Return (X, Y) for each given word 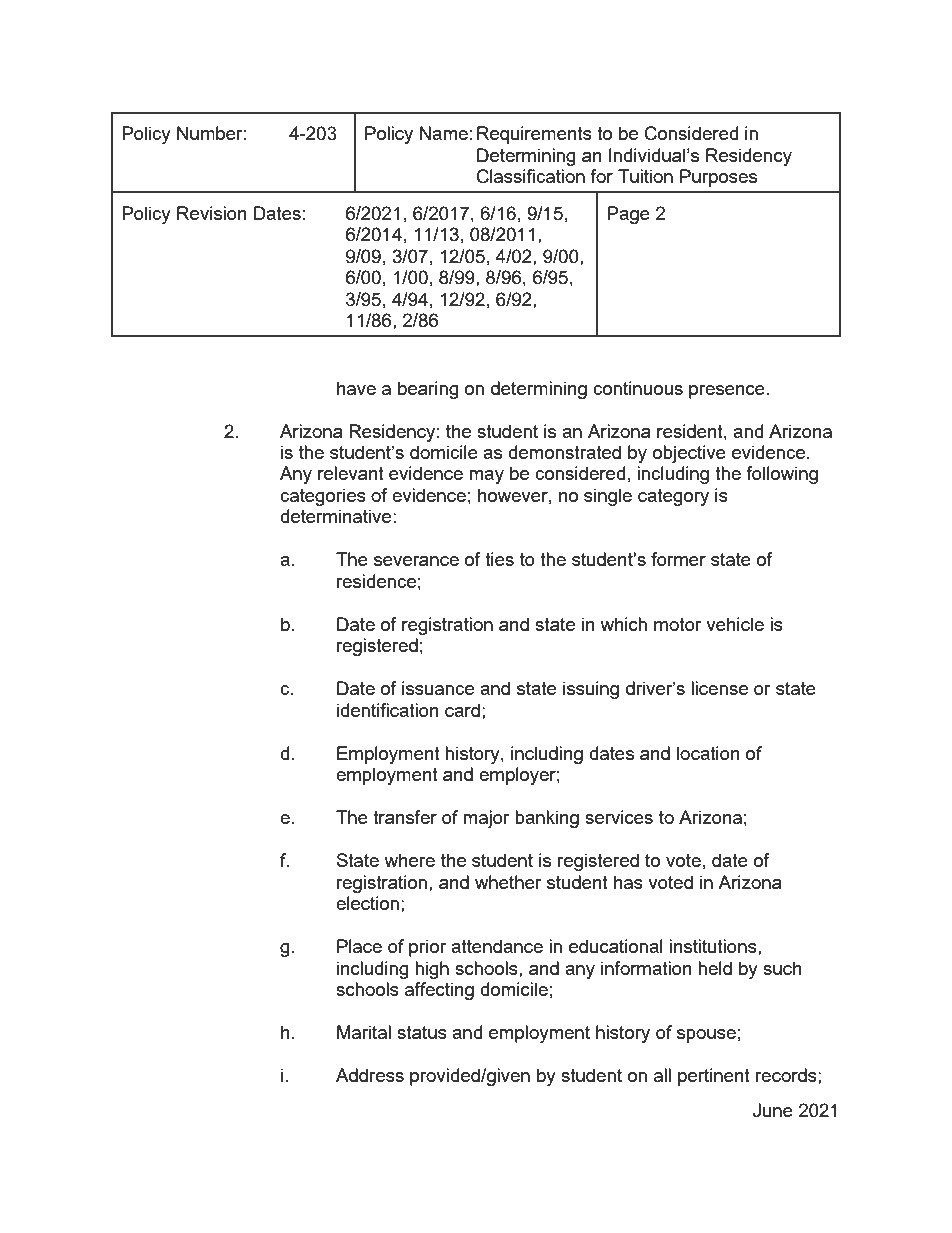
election (367, 903)
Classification (531, 176)
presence (727, 392)
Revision (212, 213)
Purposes (718, 178)
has (628, 882)
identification (388, 710)
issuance (438, 688)
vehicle (735, 624)
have (356, 388)
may (486, 477)
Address (370, 1075)
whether (508, 882)
